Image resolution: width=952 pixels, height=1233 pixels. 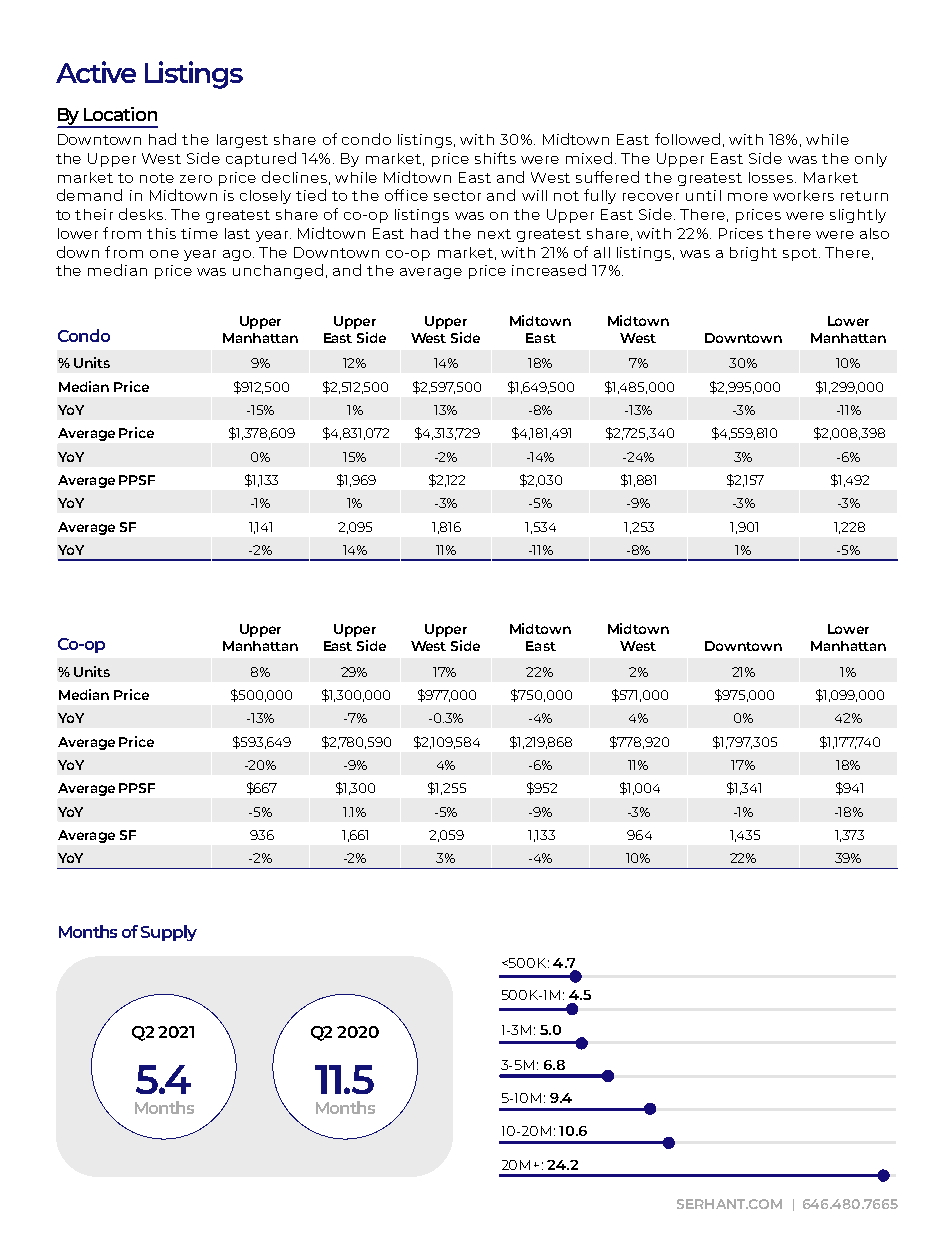 I want to click on unchanged, so click(x=278, y=271).
